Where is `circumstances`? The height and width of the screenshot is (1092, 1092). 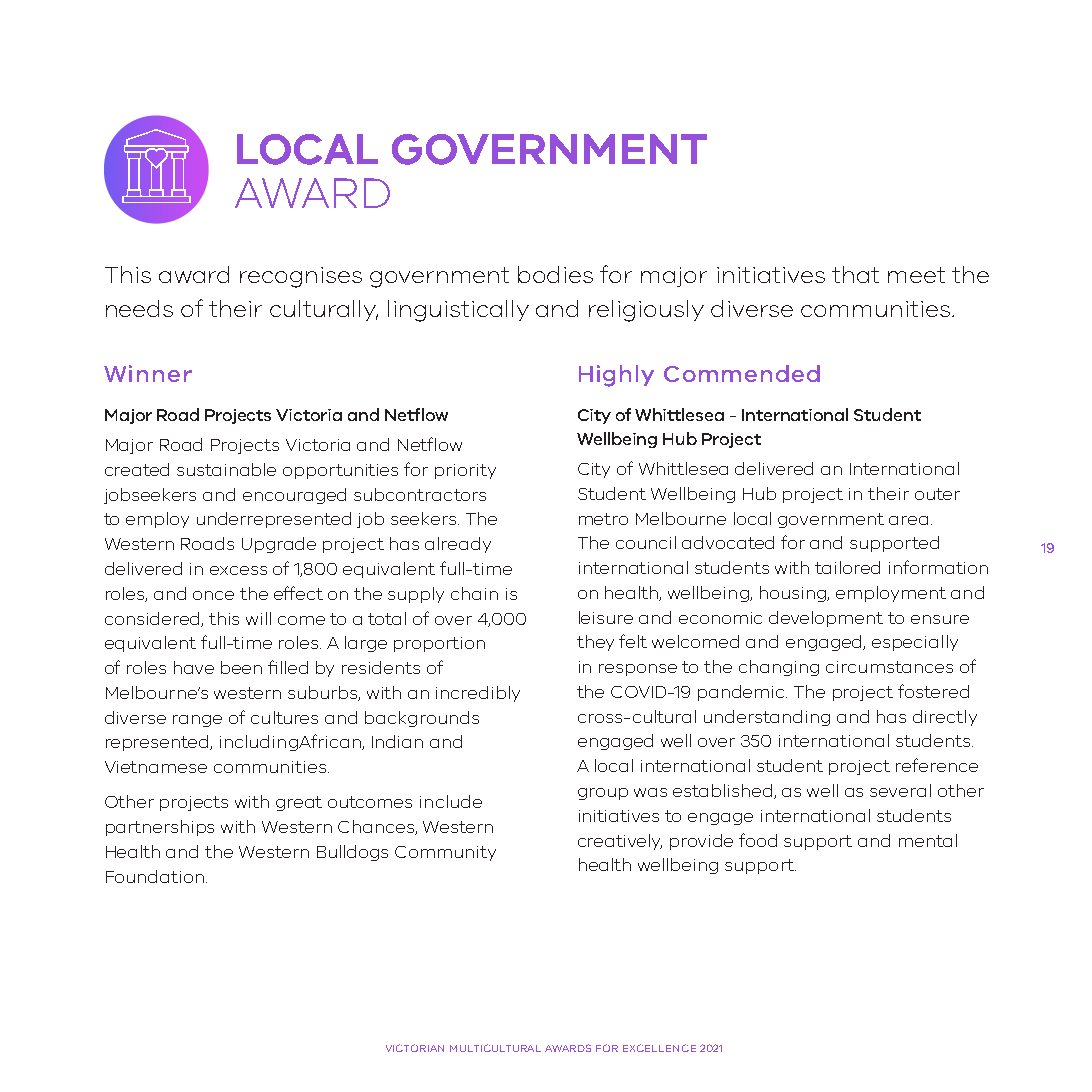 circumstances is located at coordinates (889, 667).
